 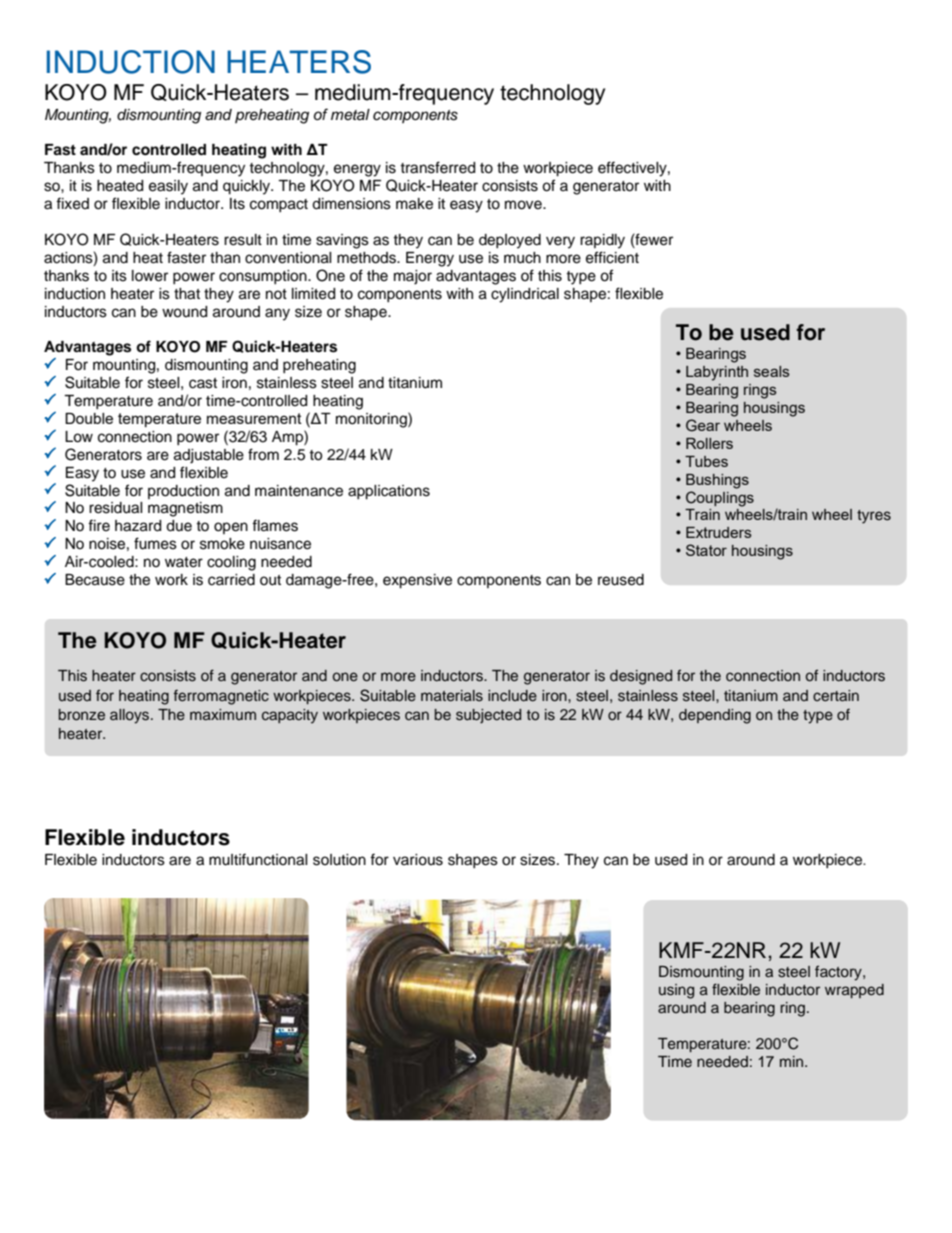 I want to click on materials, so click(x=452, y=696).
